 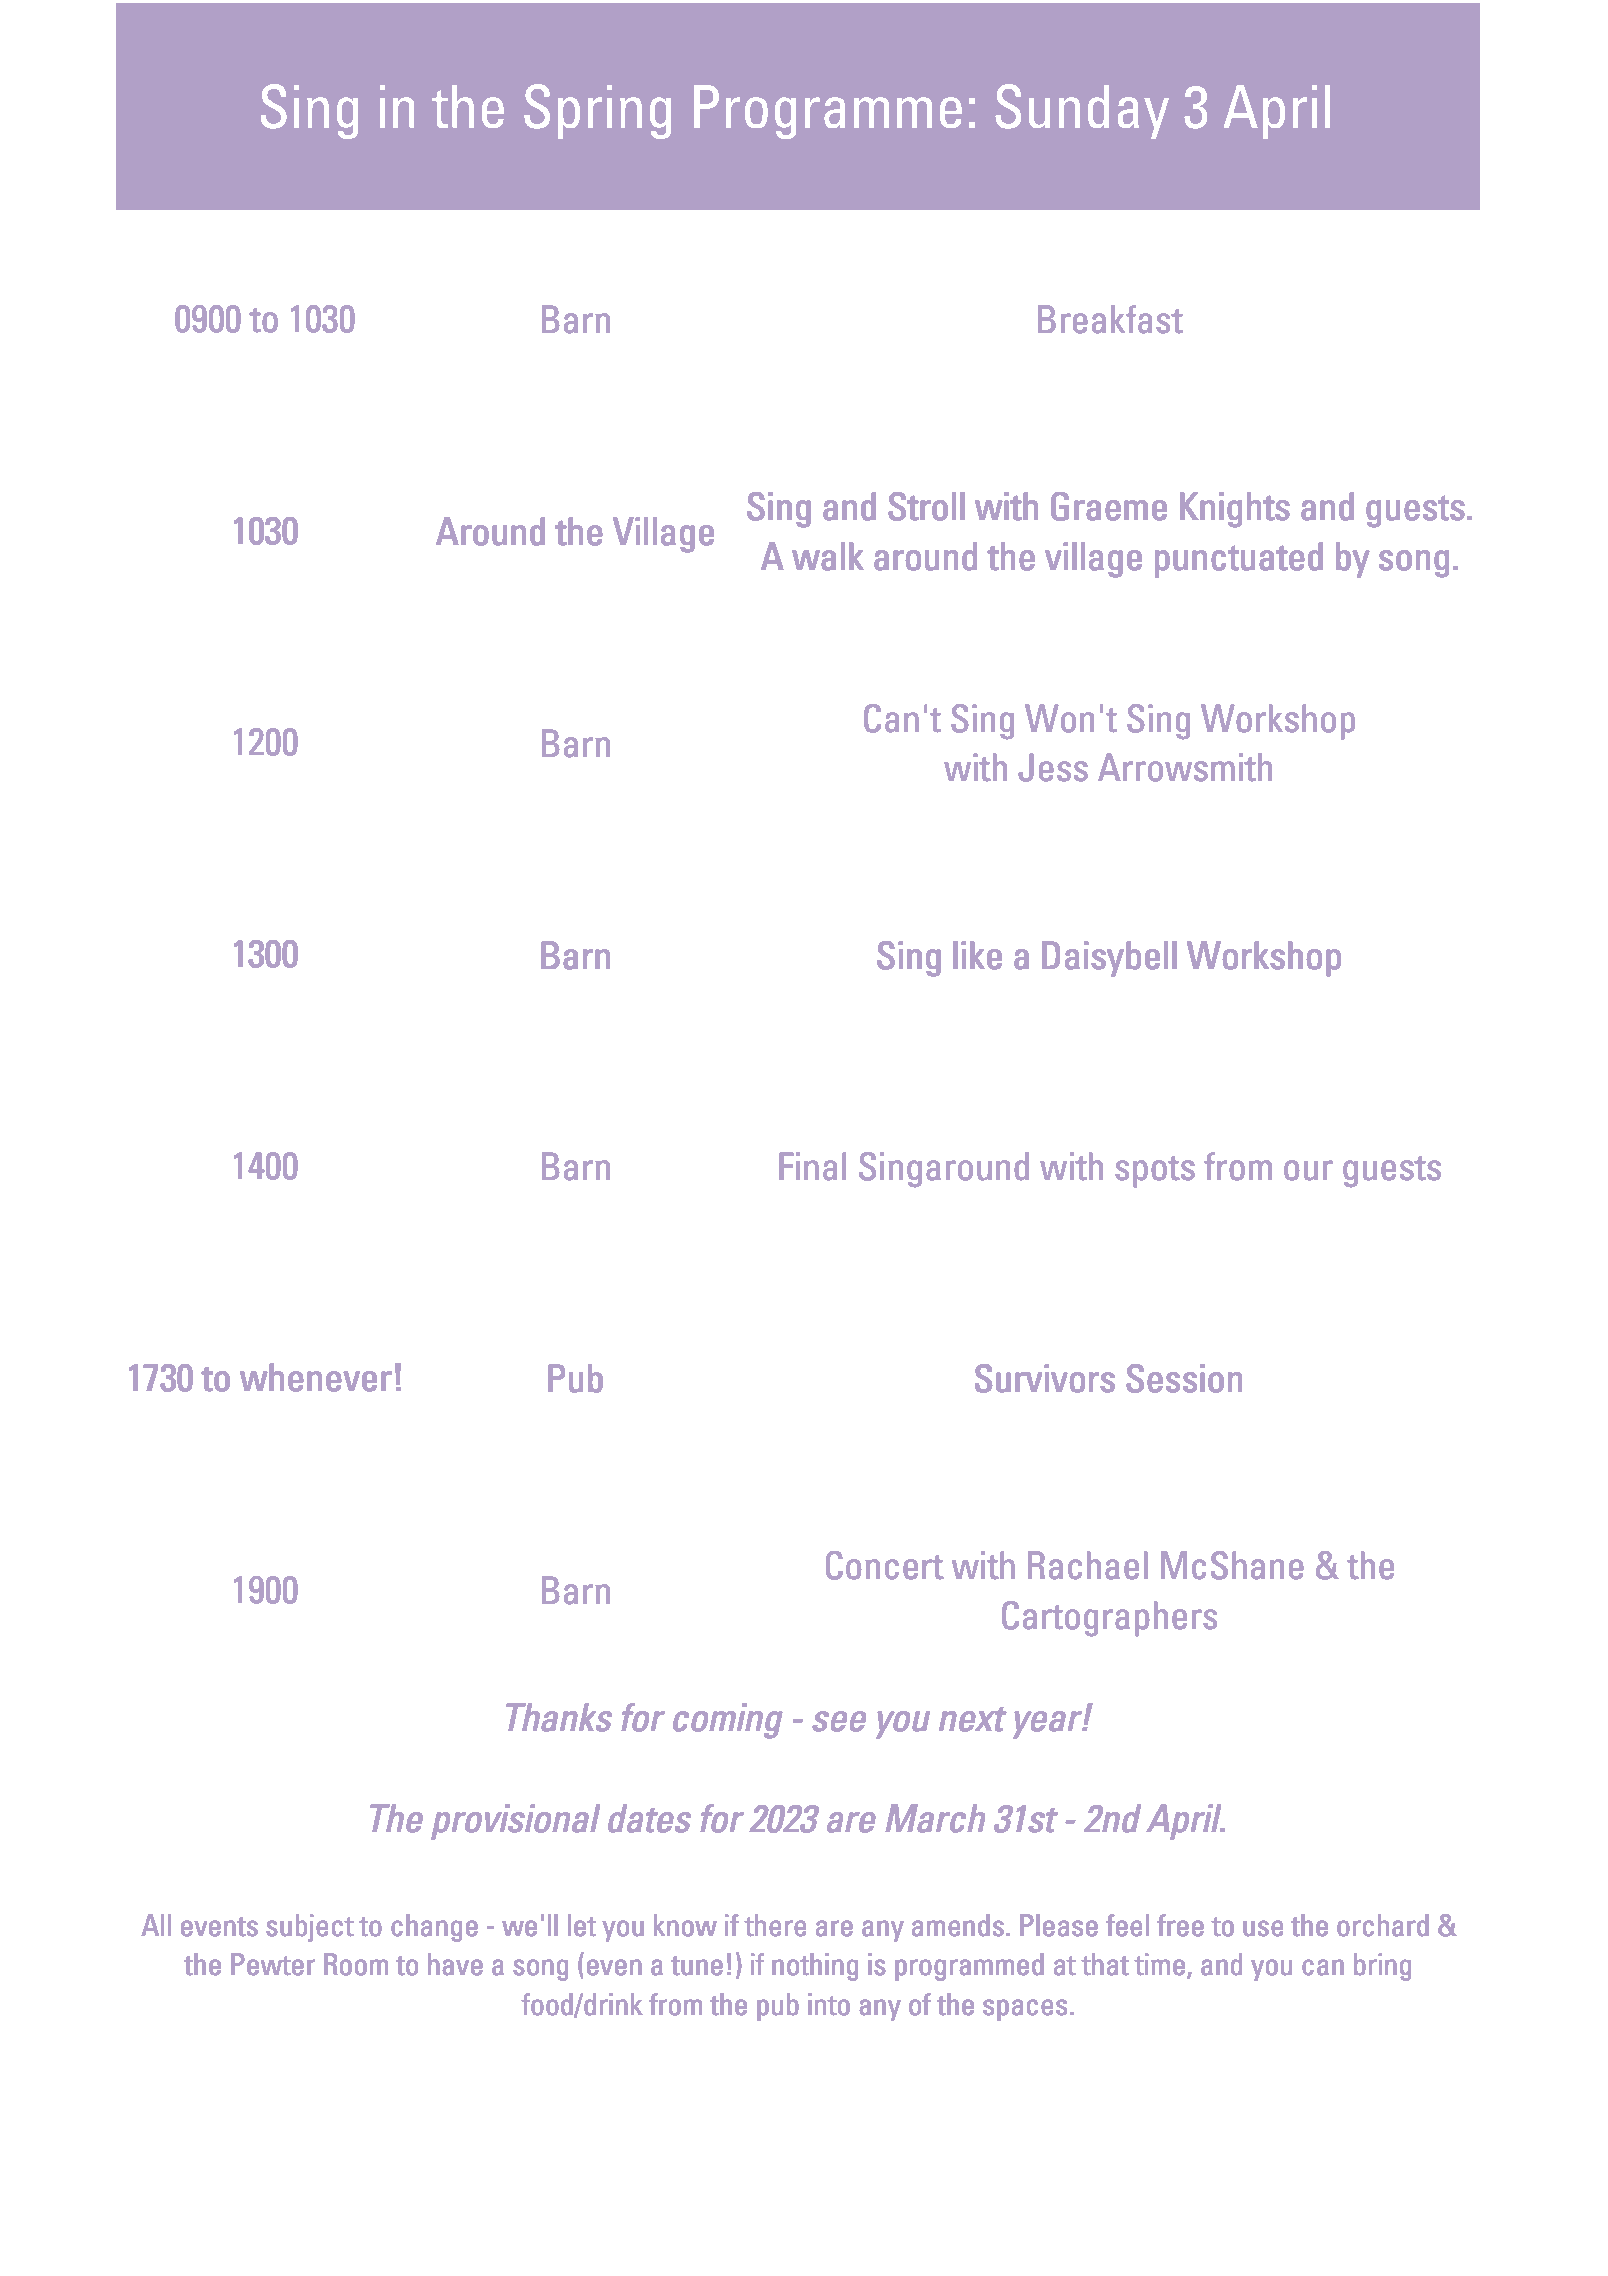 What do you see at coordinates (1239, 560) in the screenshot?
I see `punctuated` at bounding box center [1239, 560].
